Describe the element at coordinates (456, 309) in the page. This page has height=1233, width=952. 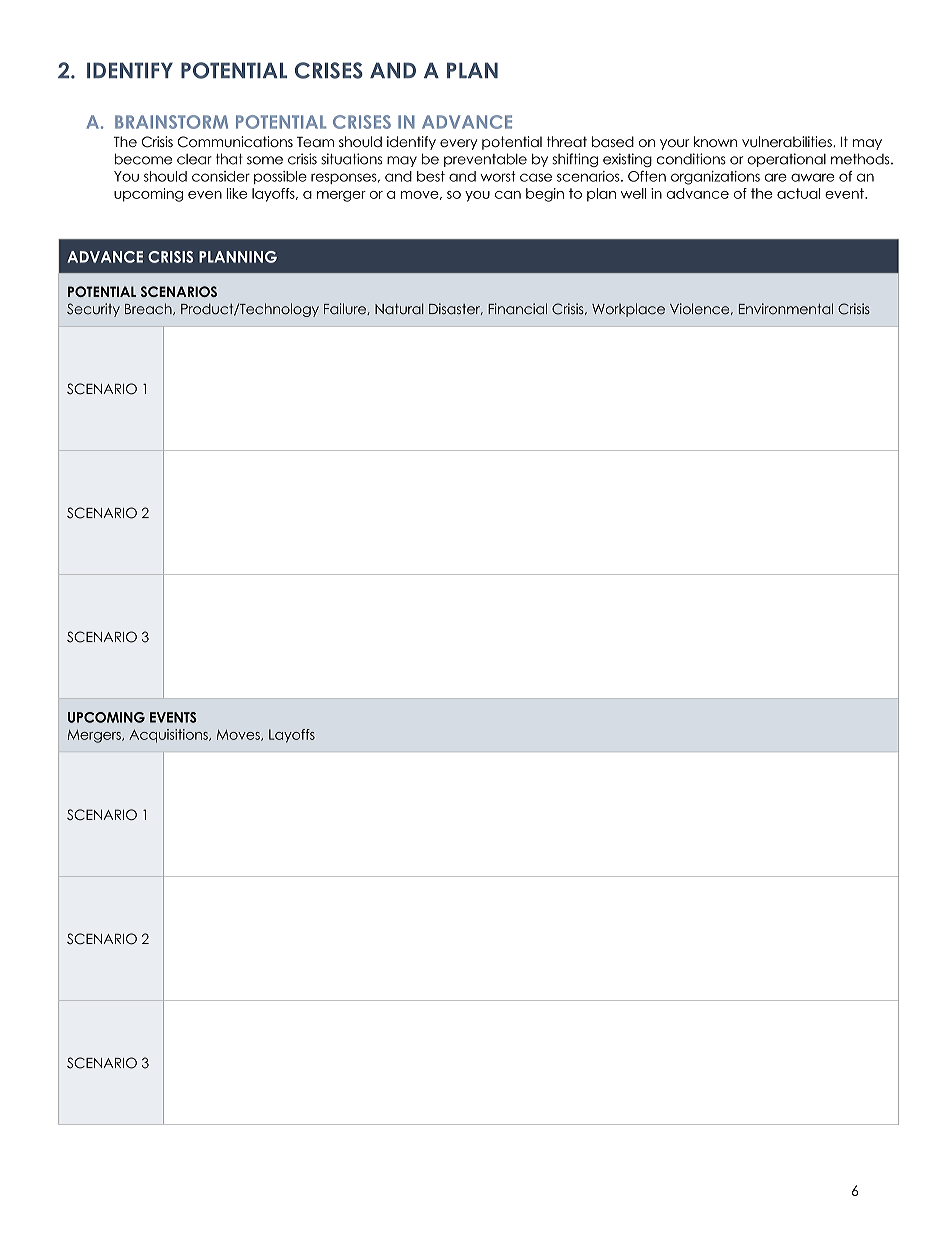
I see `Disaster` at that location.
